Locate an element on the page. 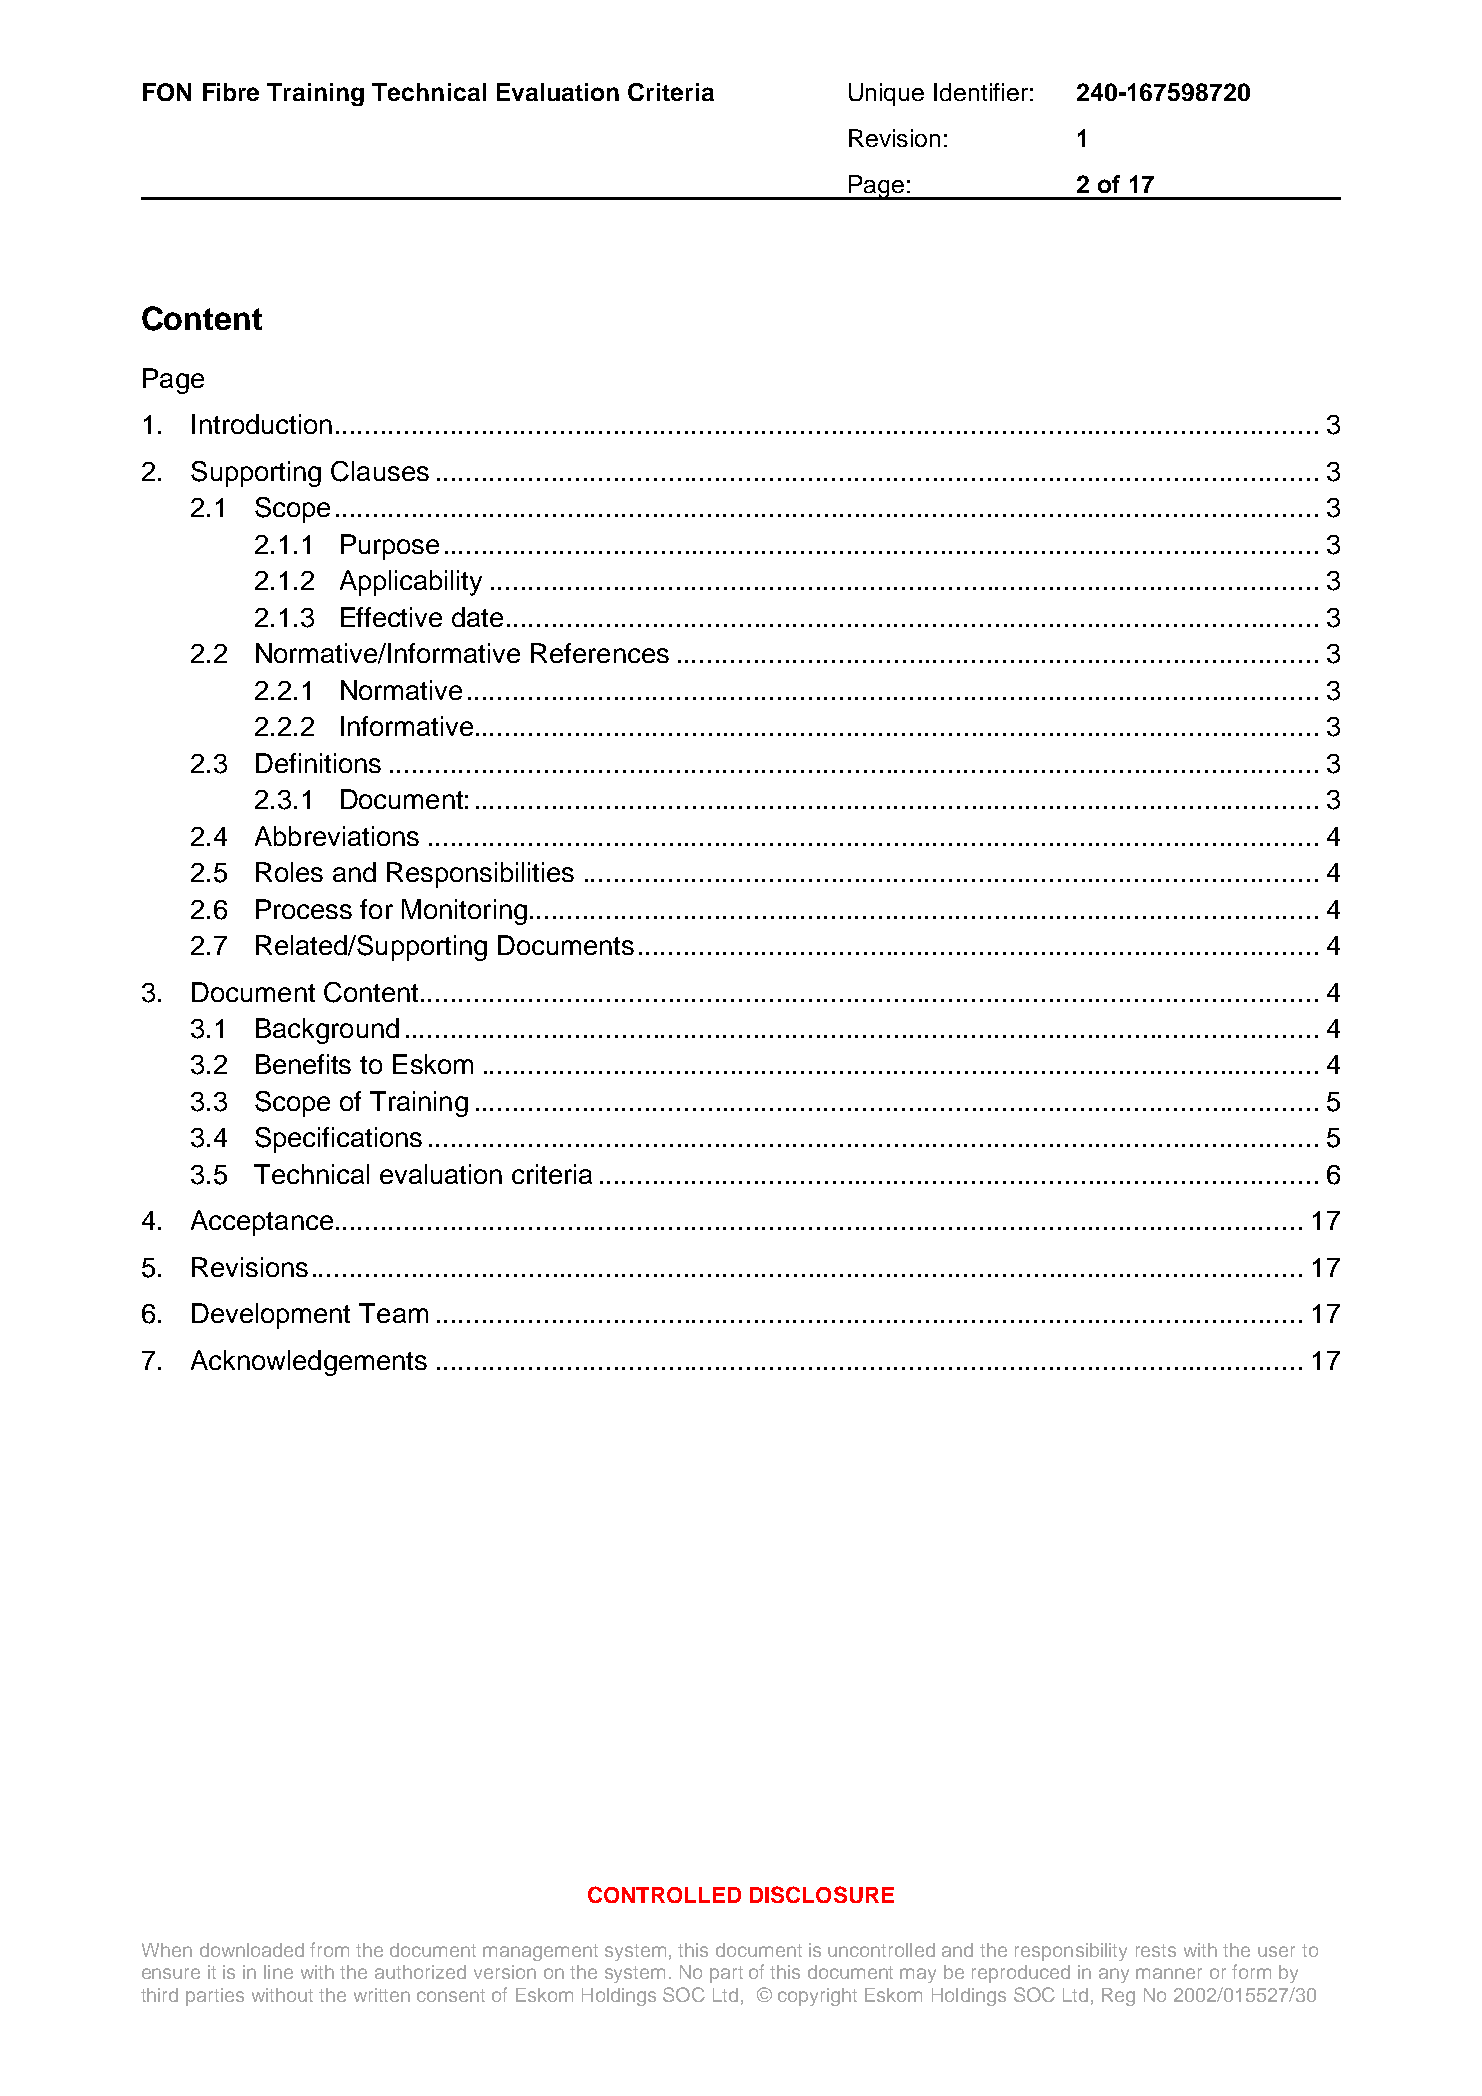 The height and width of the image is (2096, 1482). References is located at coordinates (600, 653).
